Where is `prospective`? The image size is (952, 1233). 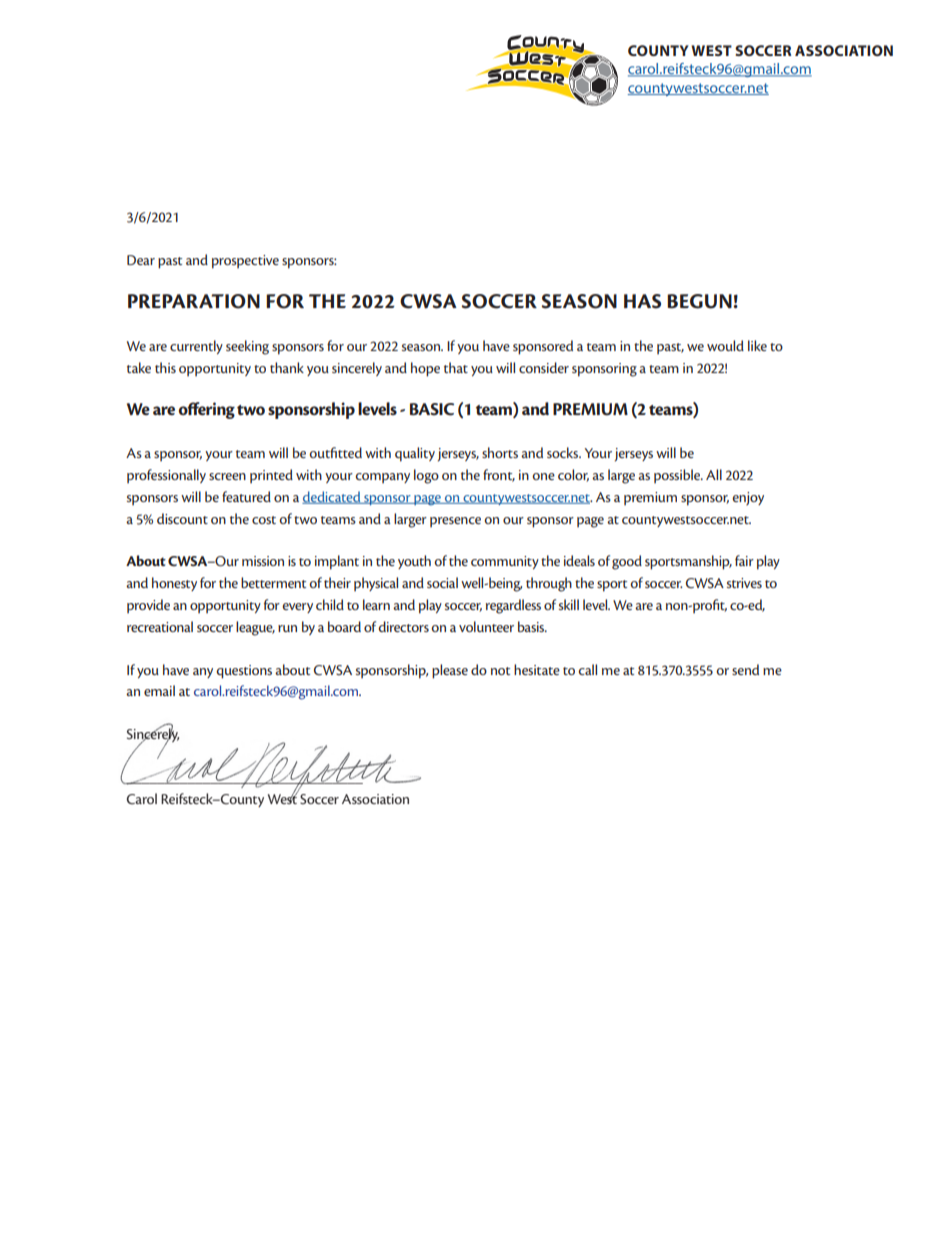
prospective is located at coordinates (245, 262).
